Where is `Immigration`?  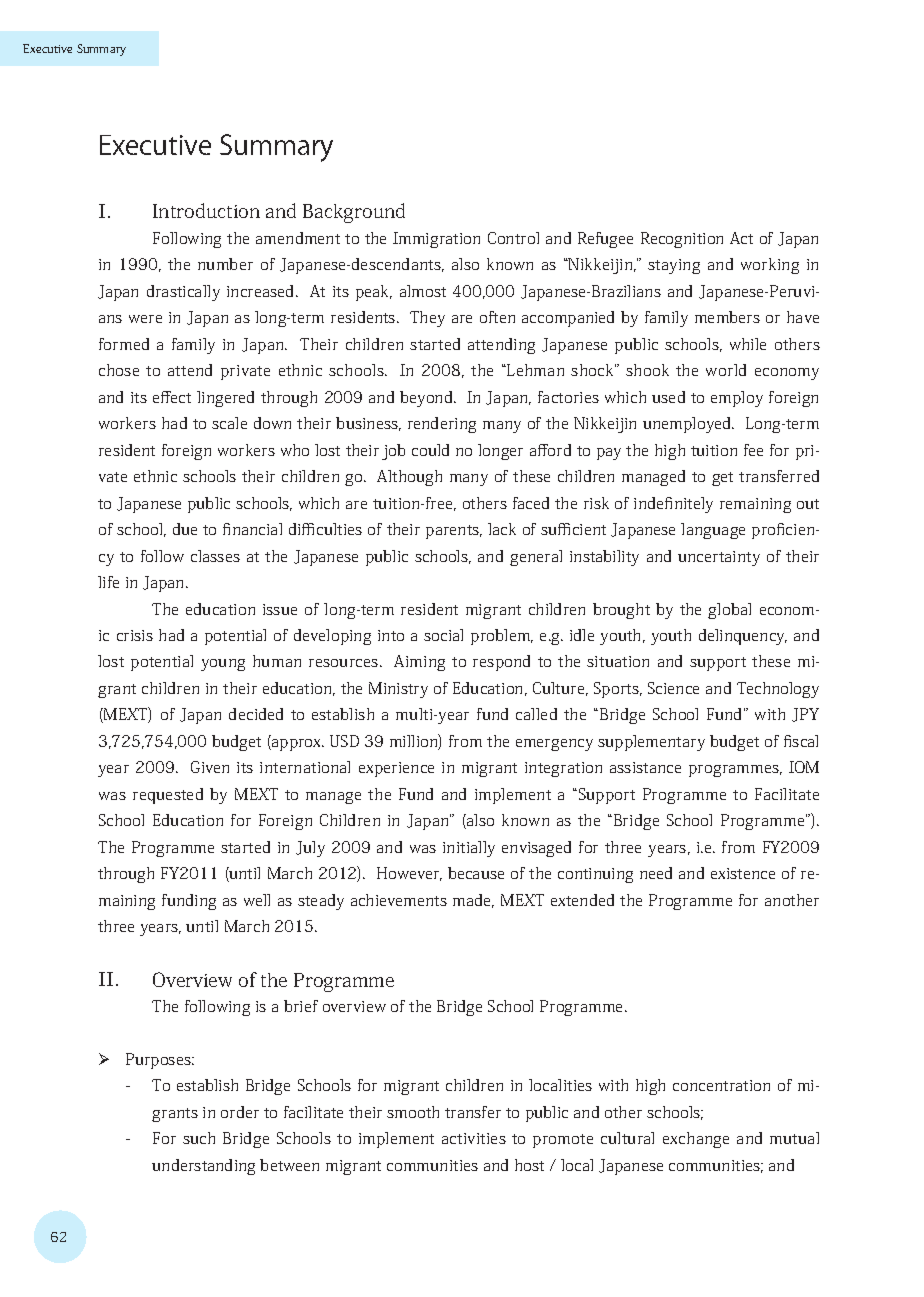
Immigration is located at coordinates (436, 240).
